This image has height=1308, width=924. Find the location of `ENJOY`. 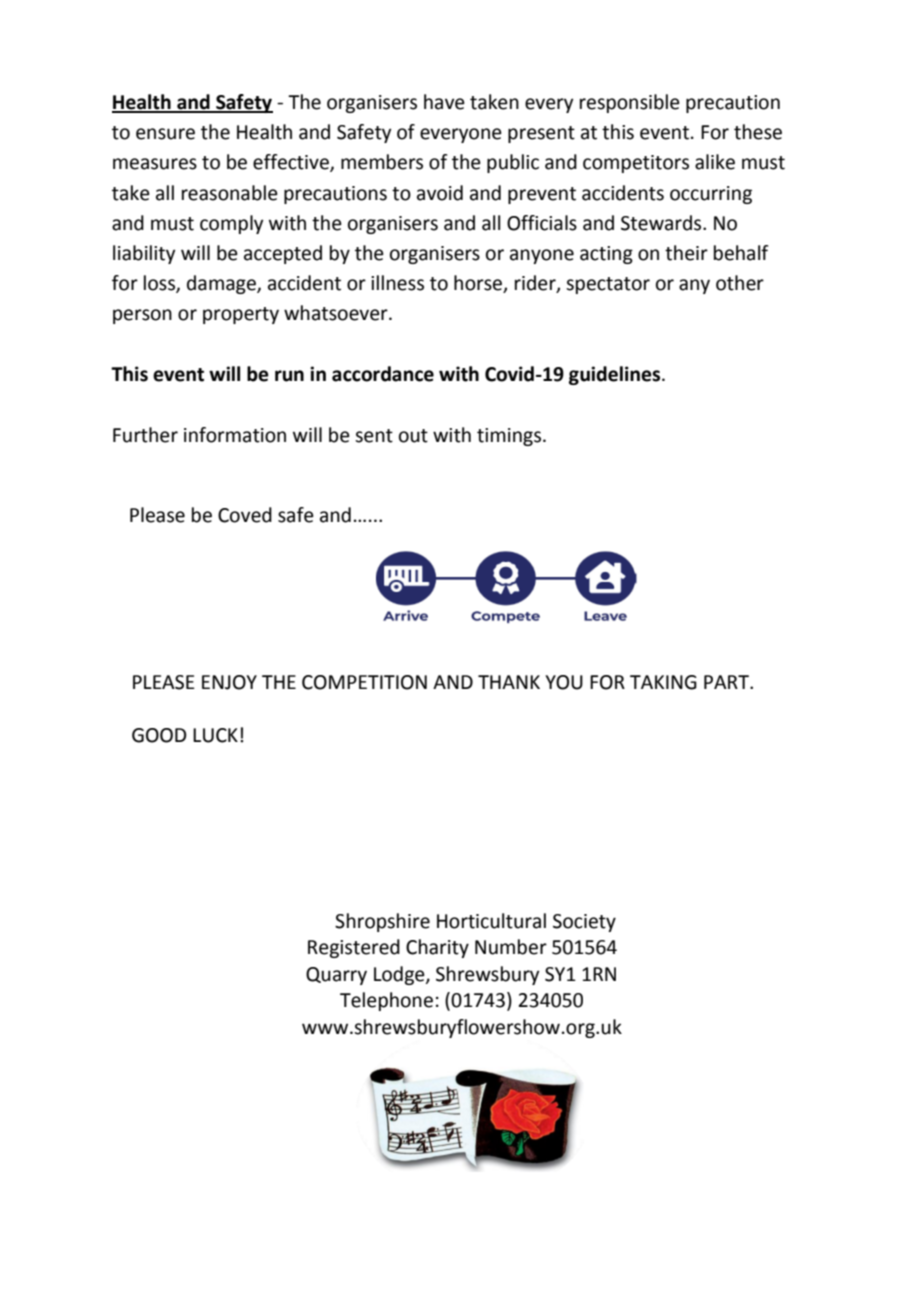

ENJOY is located at coordinates (229, 682).
